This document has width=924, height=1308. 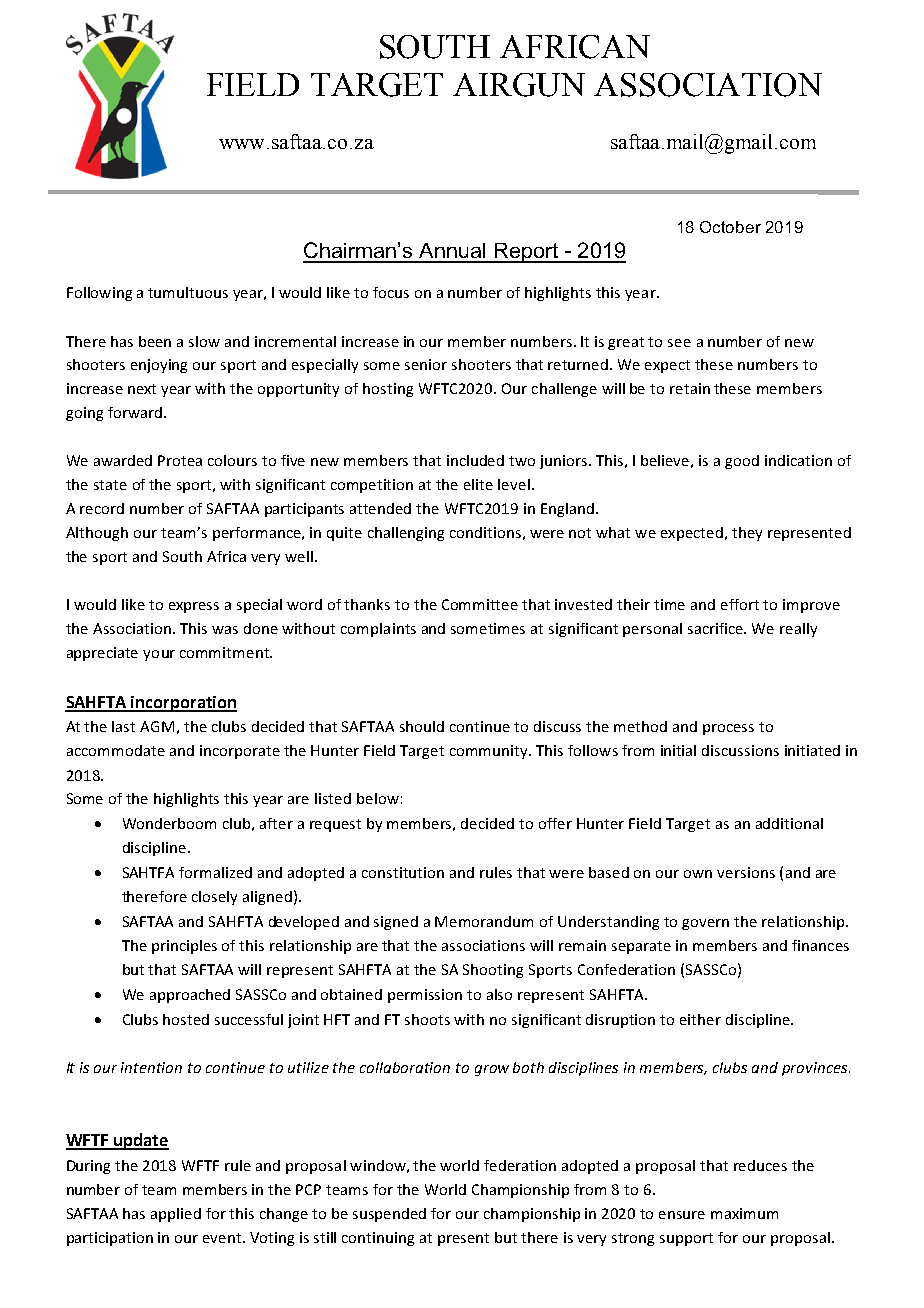 What do you see at coordinates (422, 726) in the document?
I see `should` at bounding box center [422, 726].
